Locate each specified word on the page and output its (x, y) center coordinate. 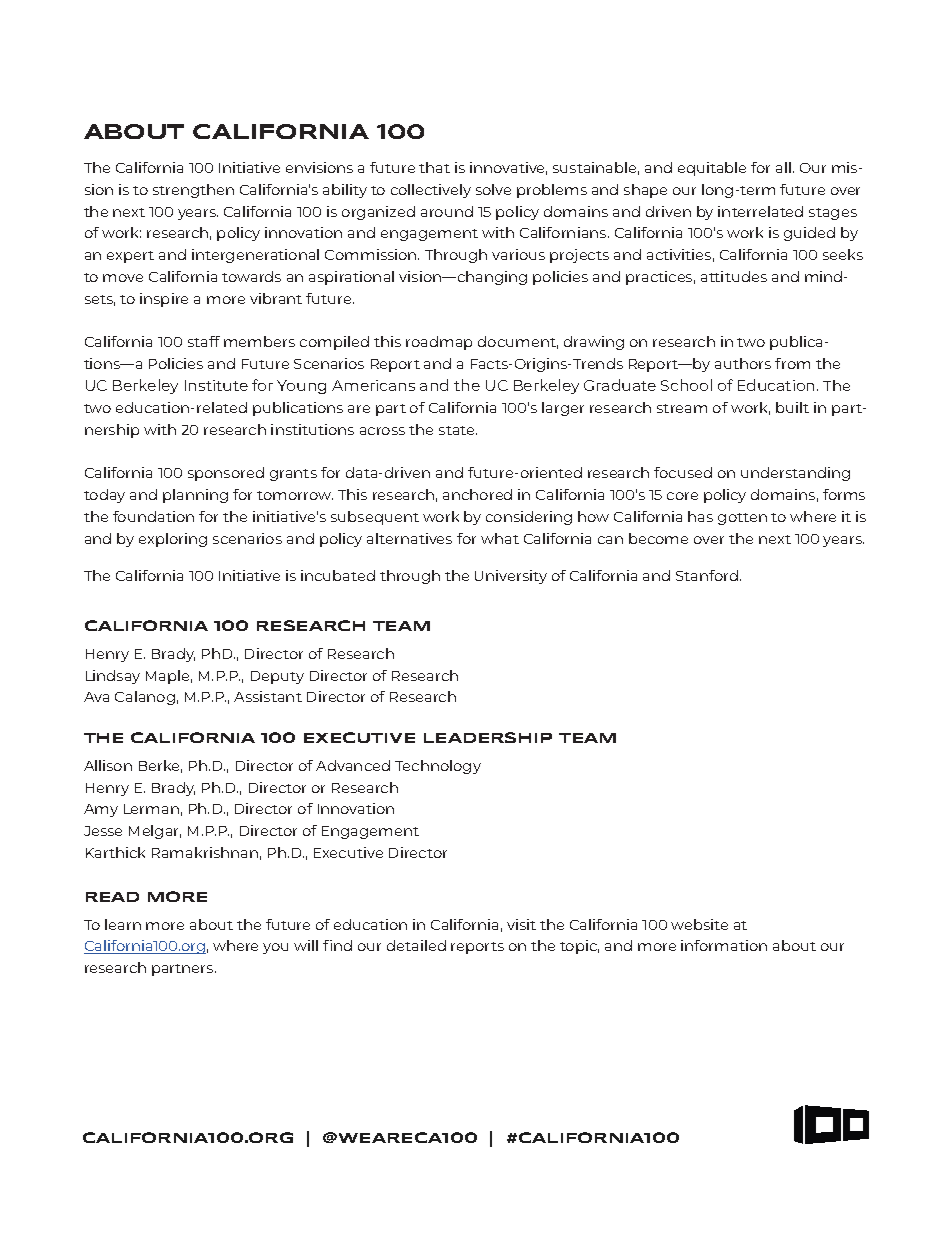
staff (204, 341)
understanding (795, 474)
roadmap (439, 343)
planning (195, 496)
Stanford (707, 575)
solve (493, 189)
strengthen (193, 191)
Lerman (151, 809)
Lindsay (113, 677)
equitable (712, 169)
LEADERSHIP (488, 737)
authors (743, 363)
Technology (438, 767)
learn (123, 924)
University (511, 577)
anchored (477, 494)
